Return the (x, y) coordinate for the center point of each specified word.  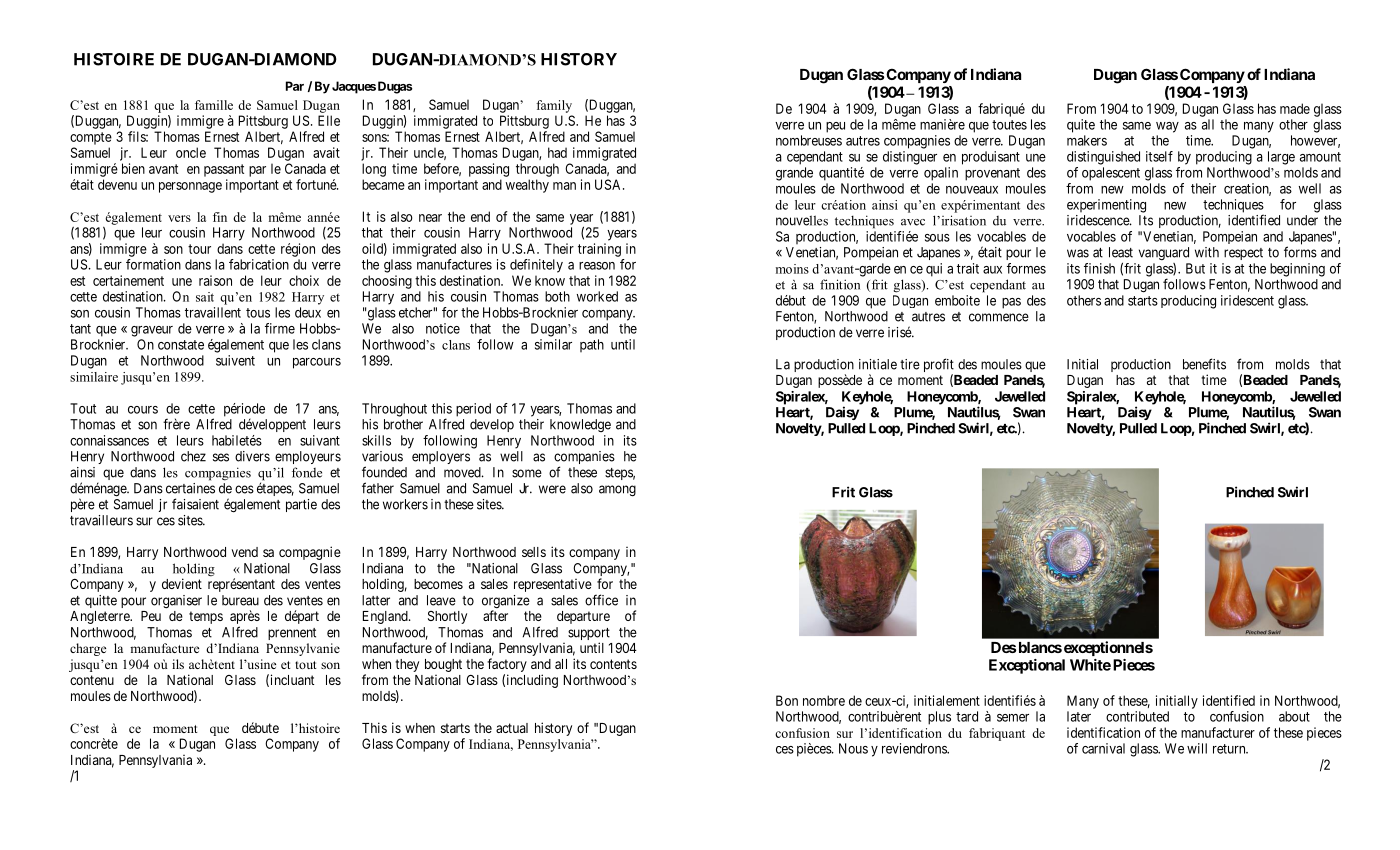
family (554, 106)
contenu (92, 680)
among (617, 491)
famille (214, 105)
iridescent (1247, 300)
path (592, 345)
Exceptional (1027, 666)
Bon (787, 700)
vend (245, 552)
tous (258, 313)
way (1167, 127)
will (1197, 748)
